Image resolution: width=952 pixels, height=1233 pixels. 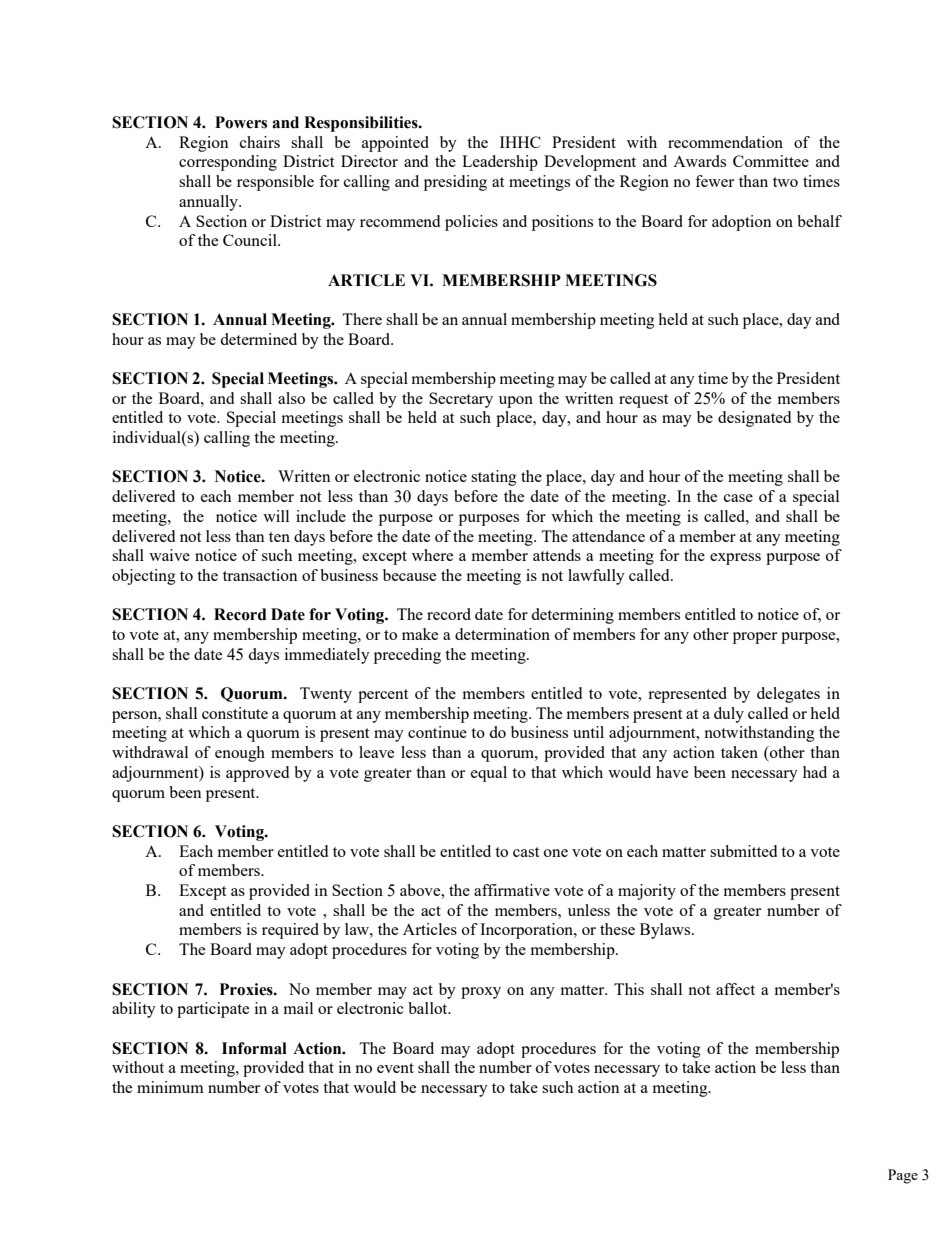 I want to click on Leadership, so click(x=500, y=163).
